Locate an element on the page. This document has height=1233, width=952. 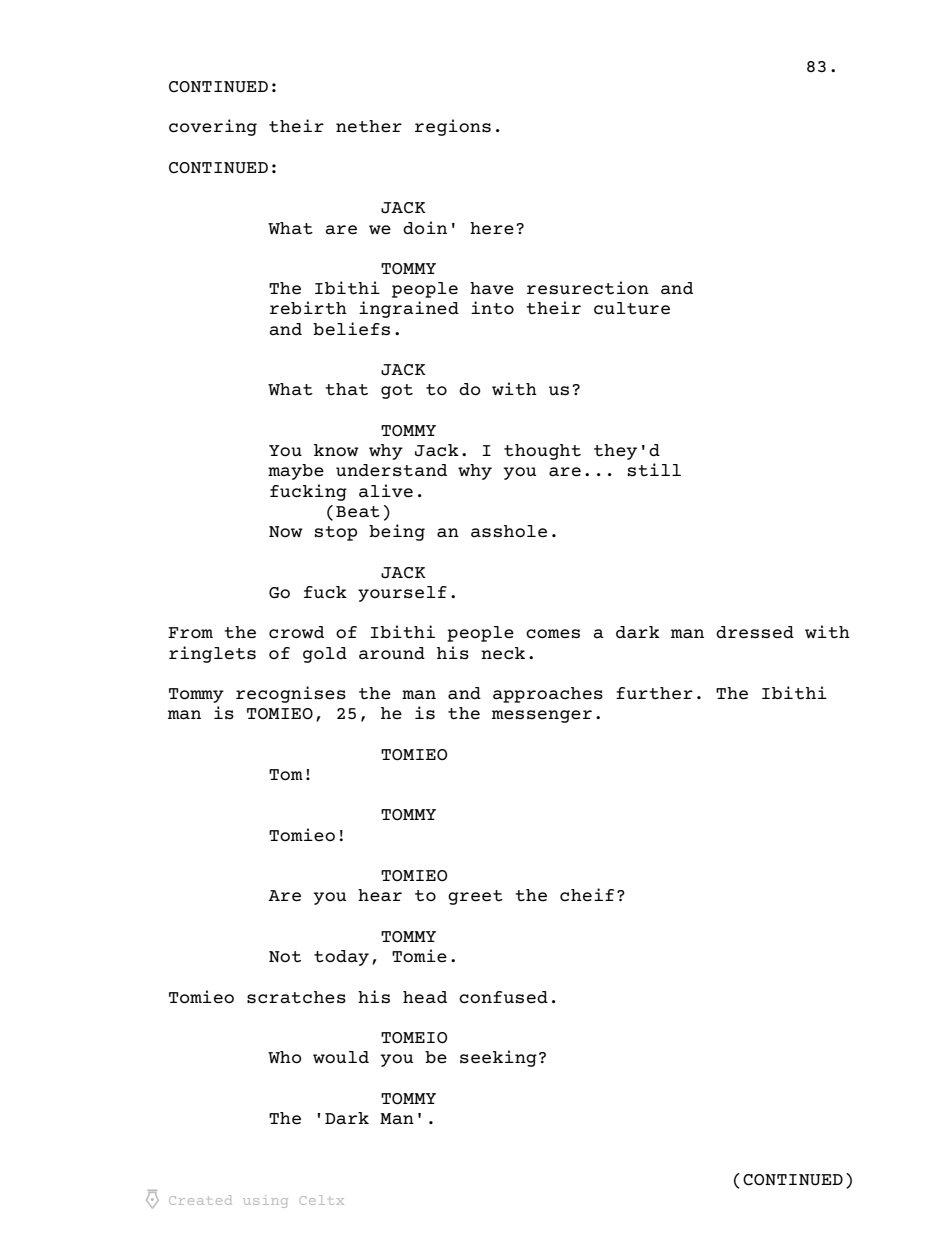
confused is located at coordinates (503, 997).
